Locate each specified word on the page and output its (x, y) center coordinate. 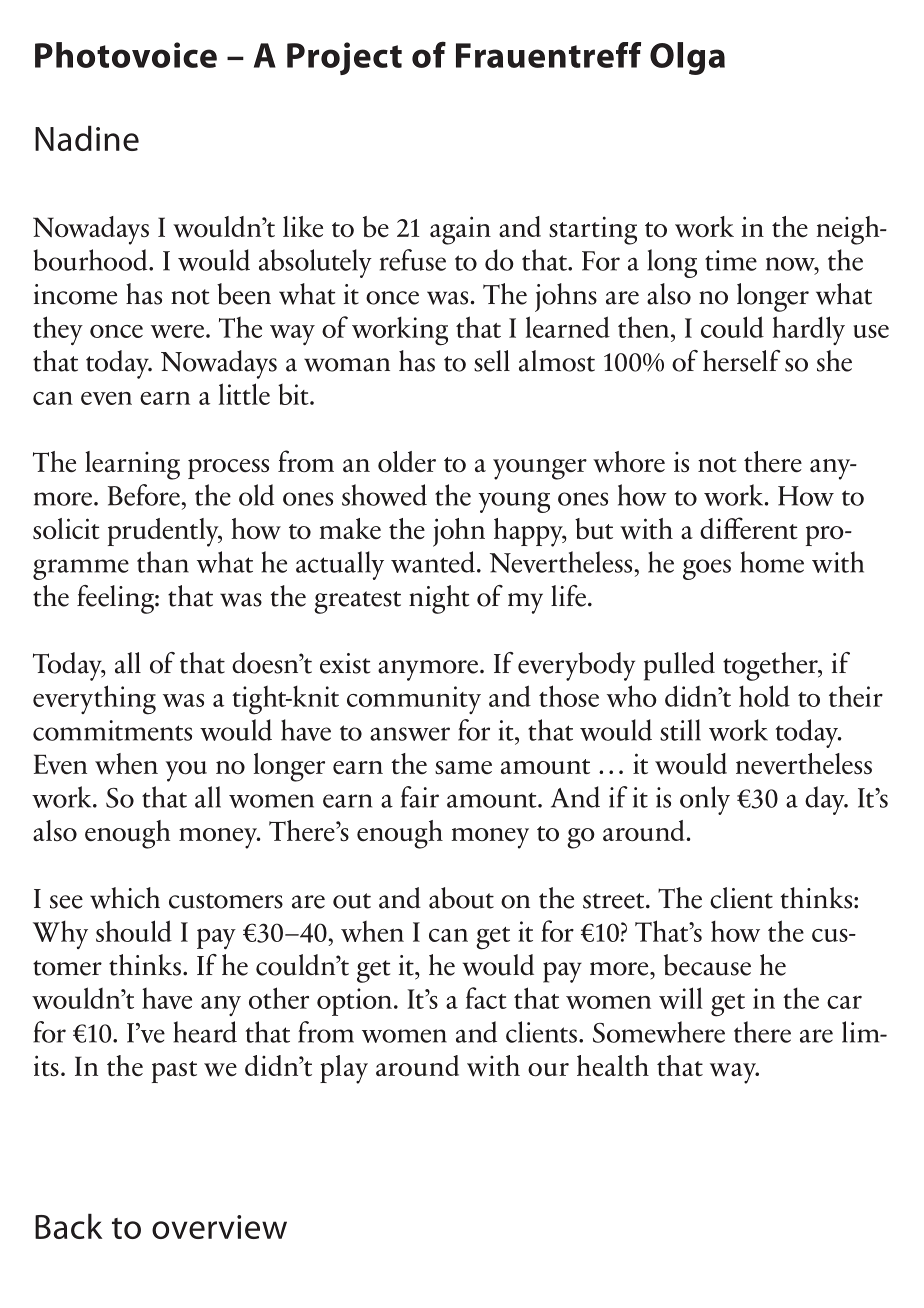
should (134, 931)
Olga (687, 58)
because (707, 965)
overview (219, 1227)
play (344, 1069)
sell (492, 361)
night (439, 599)
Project (344, 58)
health (613, 1066)
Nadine (87, 138)
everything (94, 700)
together (771, 666)
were (179, 331)
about (461, 898)
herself (742, 361)
